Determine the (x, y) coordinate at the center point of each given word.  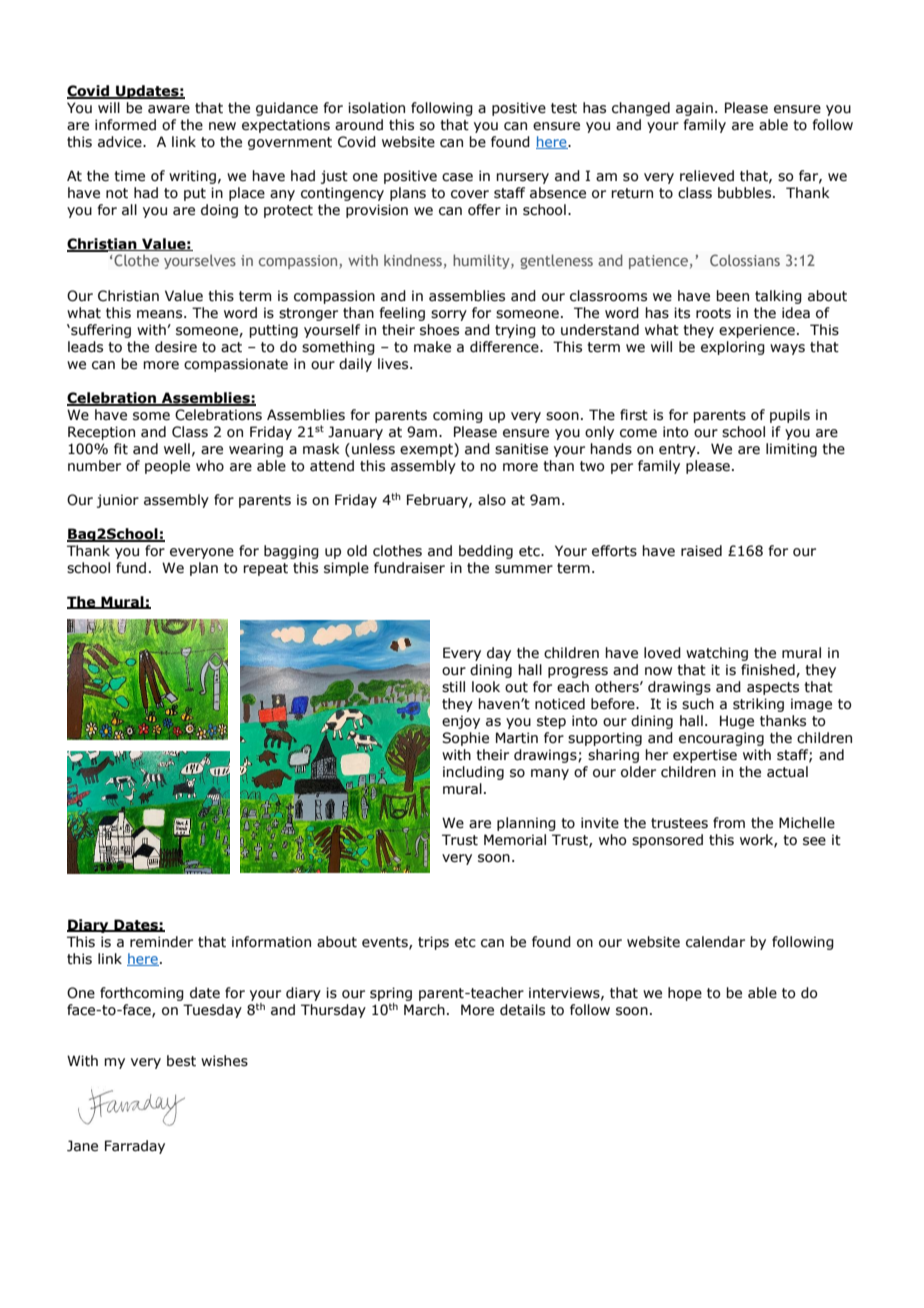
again (694, 109)
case (457, 177)
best (181, 1061)
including (473, 773)
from (729, 823)
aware (169, 109)
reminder (161, 942)
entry (678, 450)
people (167, 467)
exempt (427, 450)
